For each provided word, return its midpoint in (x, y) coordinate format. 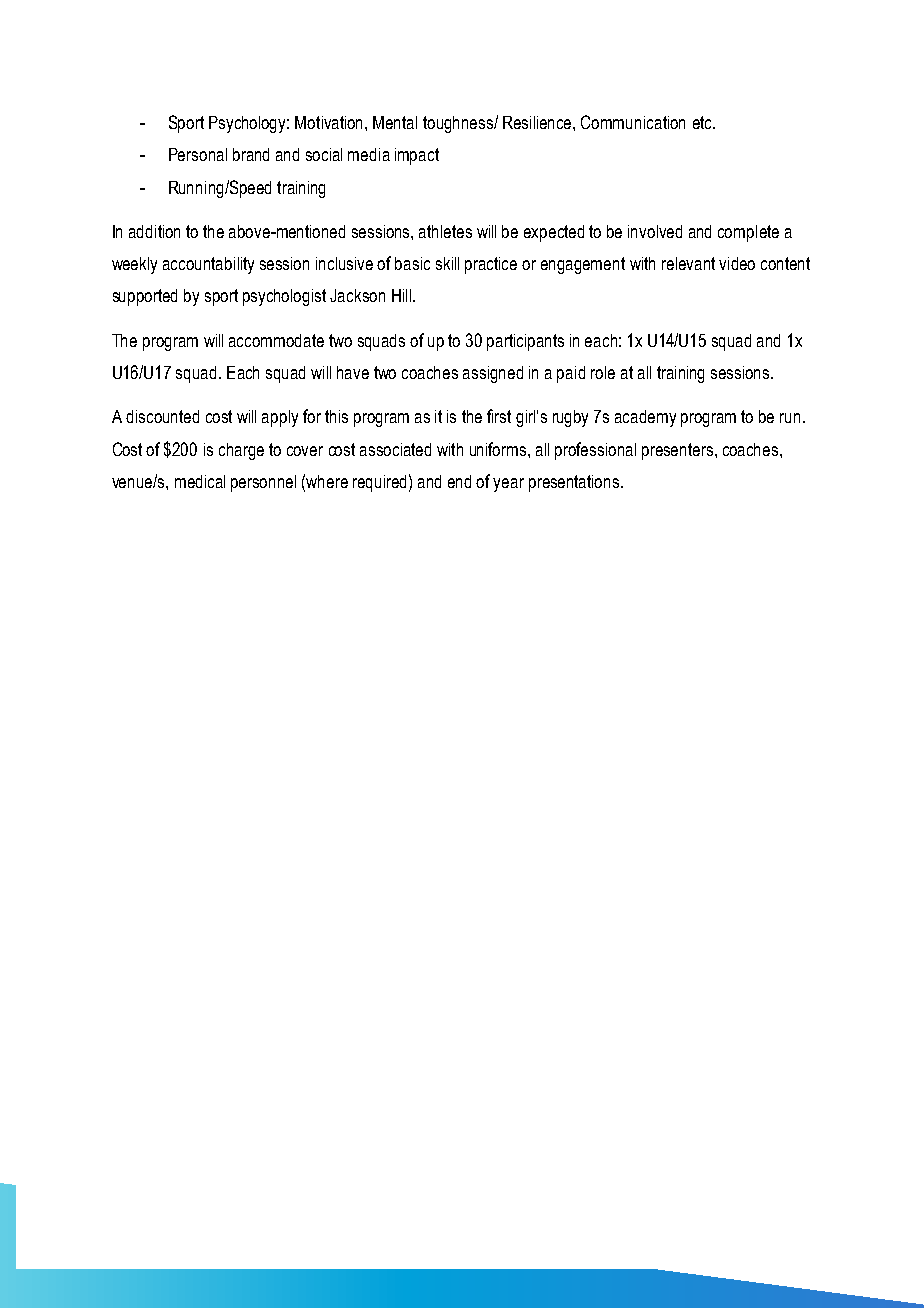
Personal (198, 154)
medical (200, 481)
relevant (688, 263)
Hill (403, 295)
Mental (395, 122)
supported (145, 297)
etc (703, 122)
